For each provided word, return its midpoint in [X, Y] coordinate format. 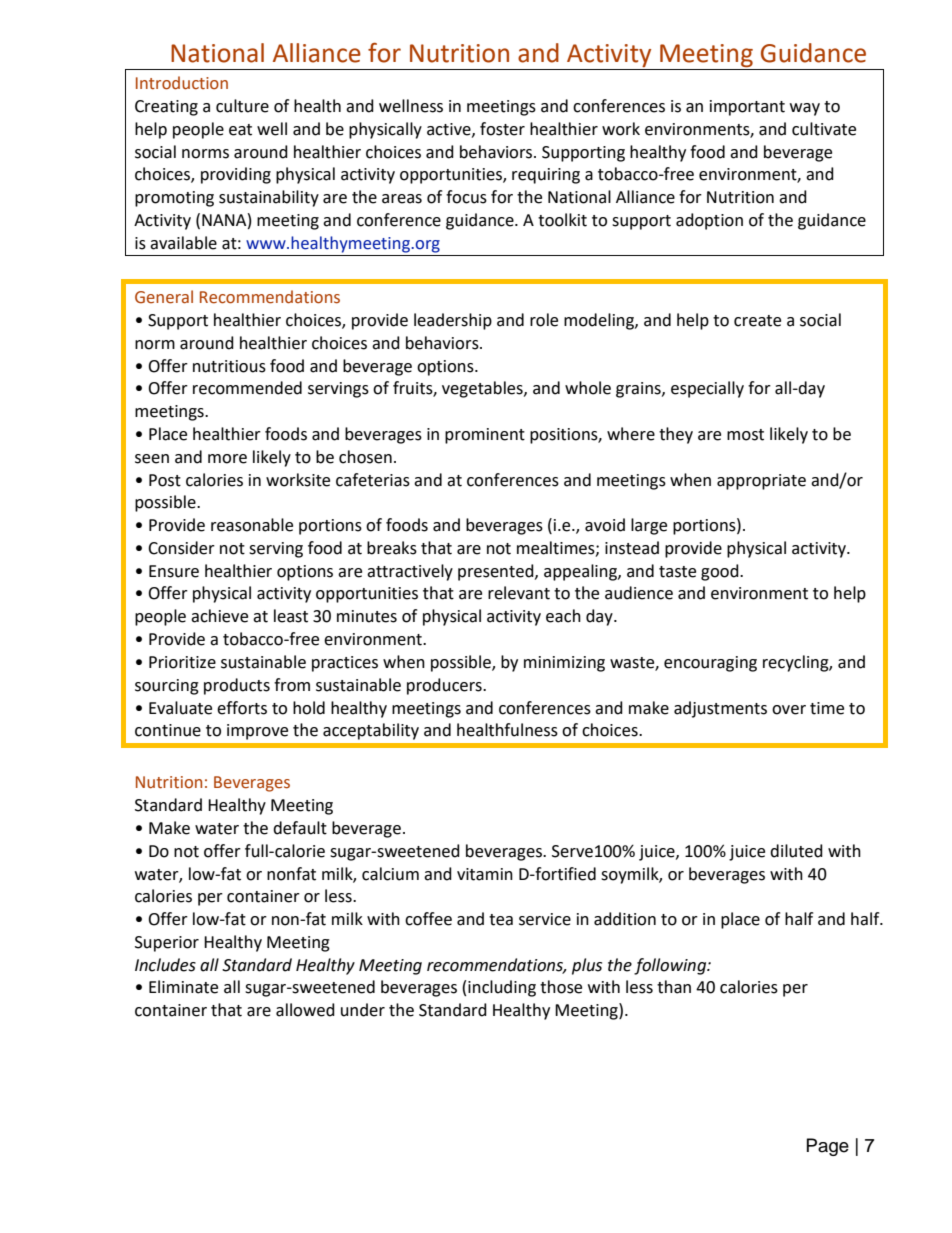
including [502, 988]
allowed [305, 1010]
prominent [485, 436]
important [747, 108]
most [745, 435]
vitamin [485, 874]
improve [257, 732]
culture [242, 106]
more [227, 459]
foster [502, 129]
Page [828, 1147]
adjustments [720, 709]
